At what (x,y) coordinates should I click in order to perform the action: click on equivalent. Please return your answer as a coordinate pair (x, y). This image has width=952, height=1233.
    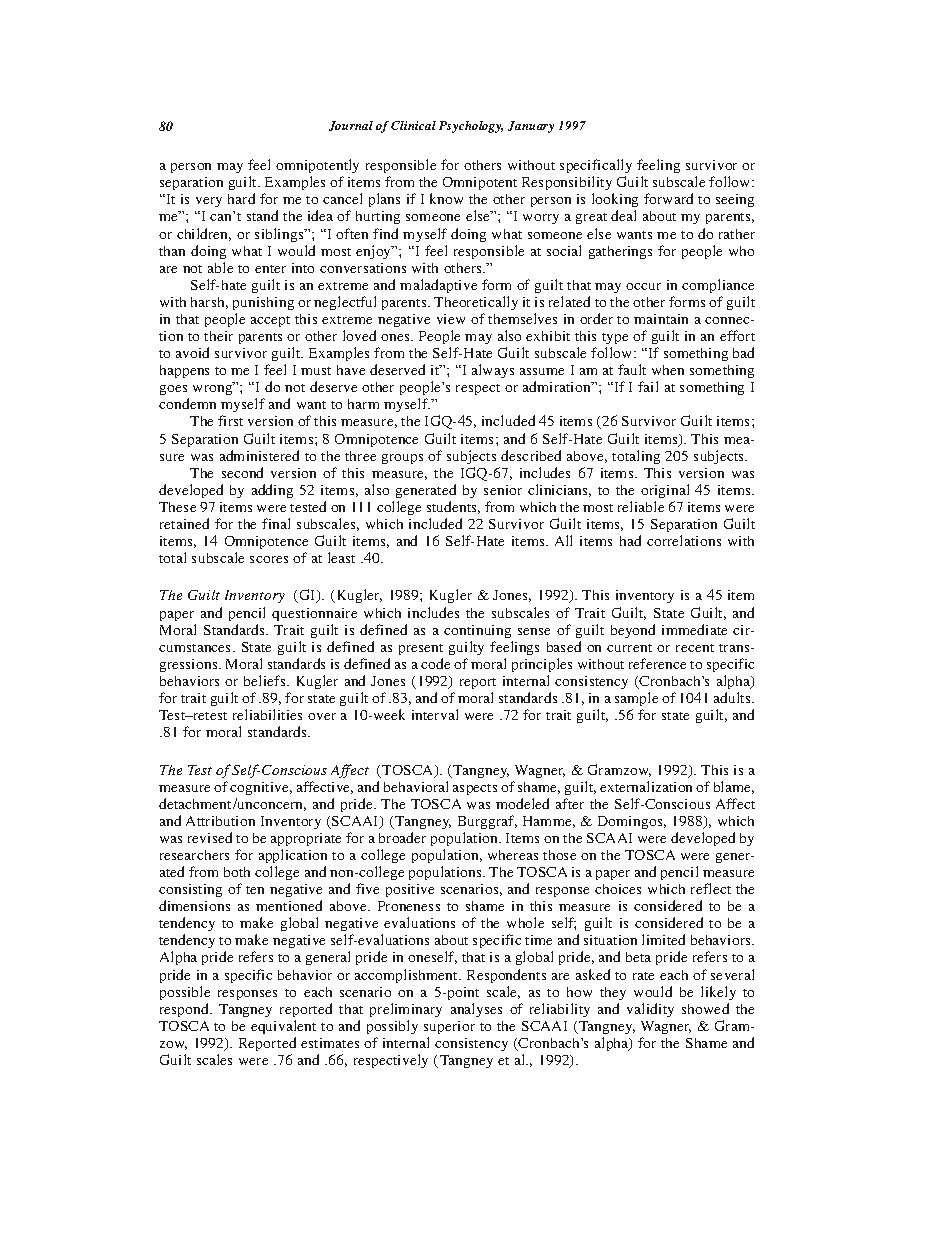
    Looking at the image, I should click on (283, 1027).
